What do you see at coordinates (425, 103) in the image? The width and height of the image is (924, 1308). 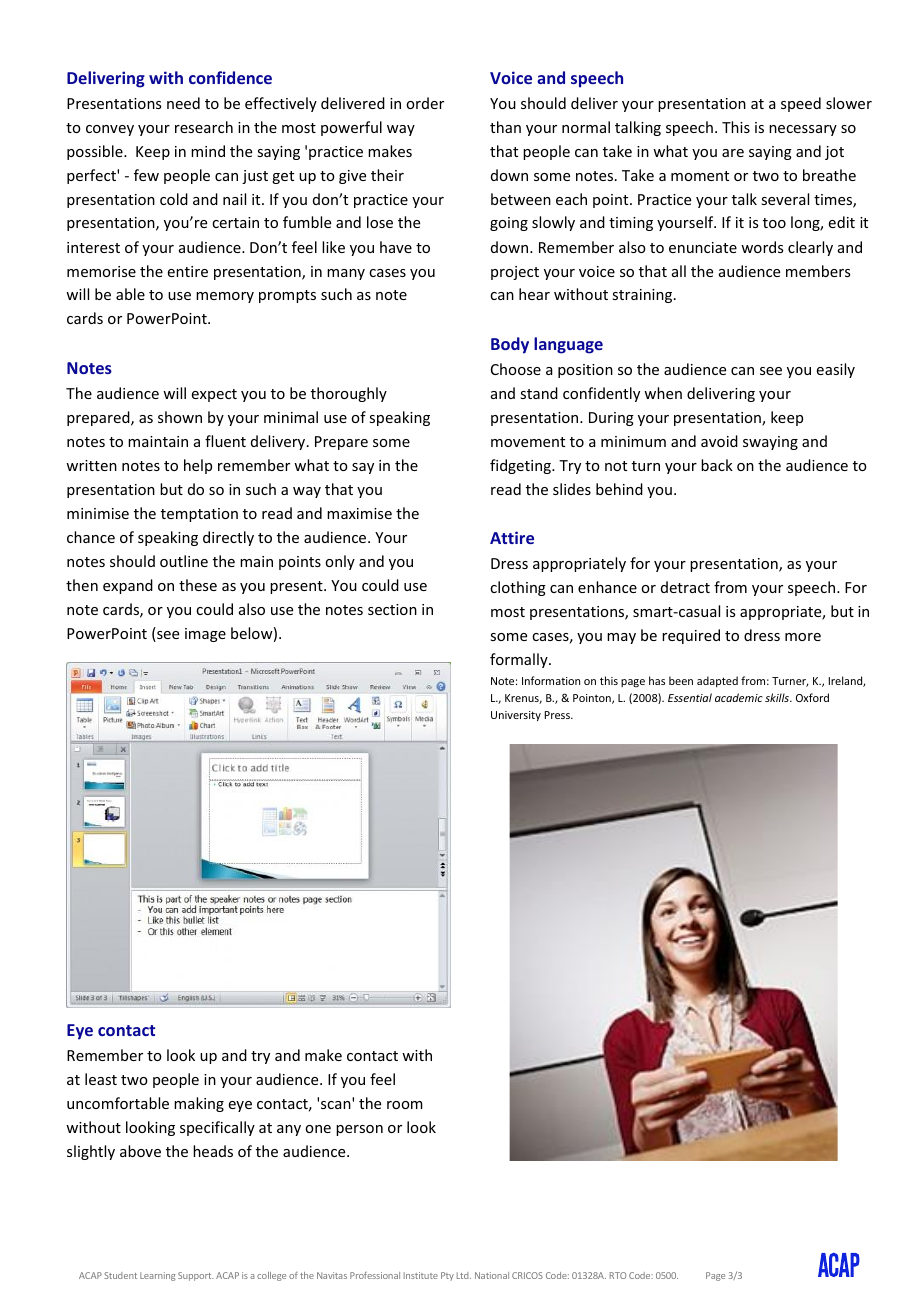 I see `order` at bounding box center [425, 103].
